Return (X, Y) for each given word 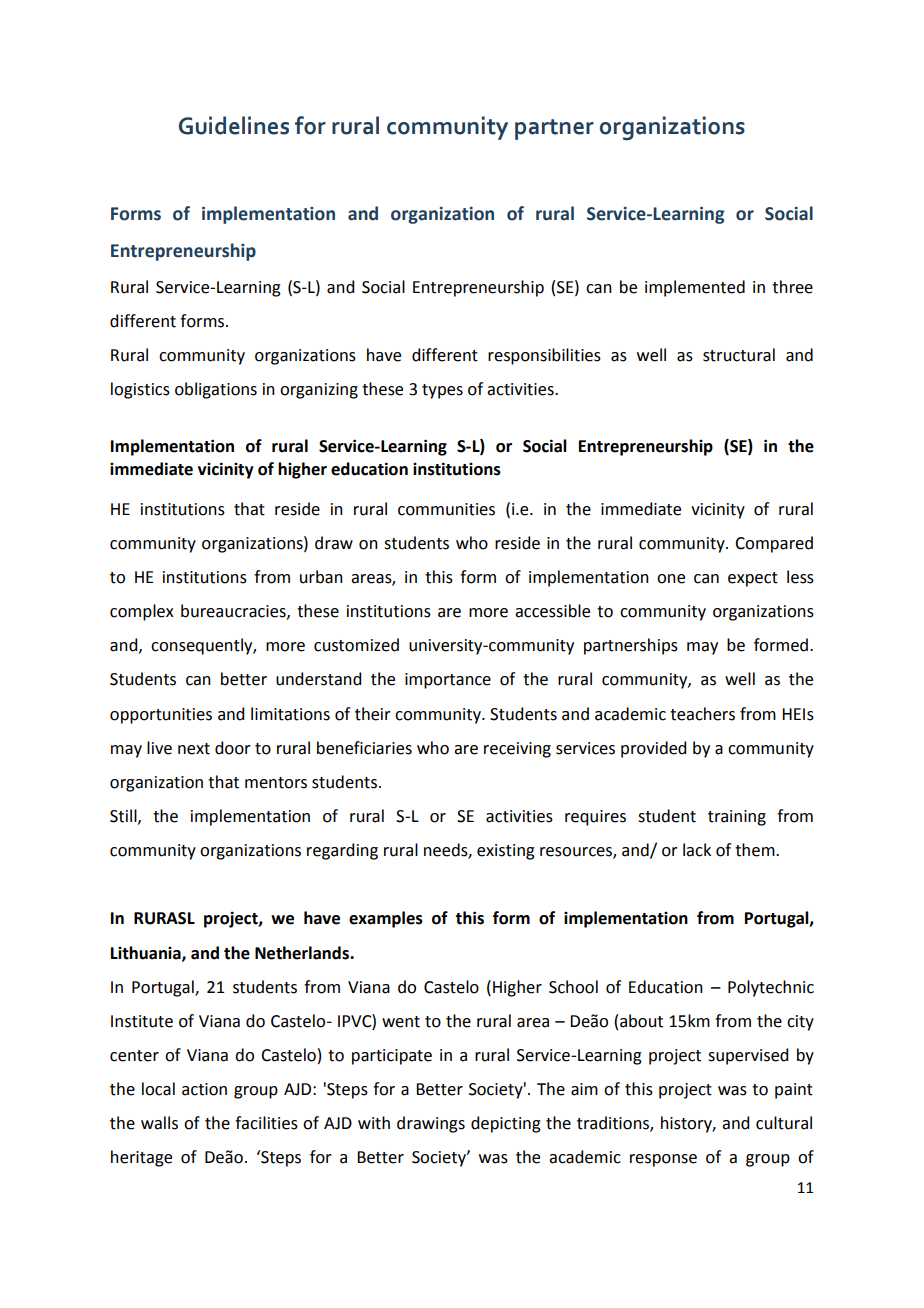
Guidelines (234, 125)
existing (506, 852)
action (204, 1089)
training (737, 818)
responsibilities (544, 356)
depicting (506, 1124)
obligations (216, 390)
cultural (784, 1123)
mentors (276, 783)
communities (446, 509)
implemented (695, 288)
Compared (774, 544)
